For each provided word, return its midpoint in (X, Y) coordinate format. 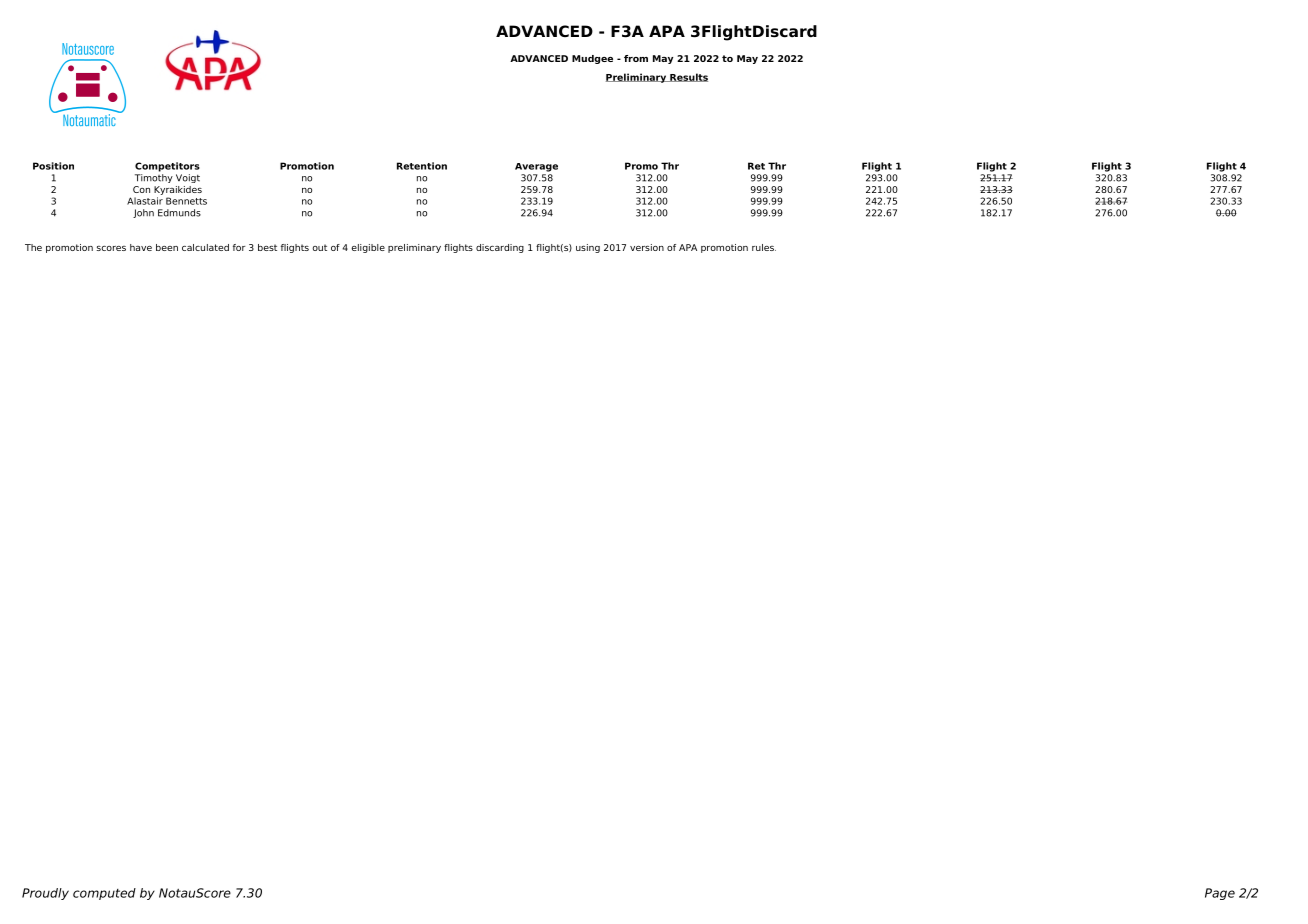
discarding (500, 248)
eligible (368, 248)
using (588, 248)
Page (1220, 894)
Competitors (167, 167)
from (636, 58)
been (167, 247)
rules (764, 247)
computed (104, 894)
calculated (205, 247)
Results (688, 77)
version (647, 247)
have (141, 247)
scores (111, 248)
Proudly (45, 894)
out (319, 247)
